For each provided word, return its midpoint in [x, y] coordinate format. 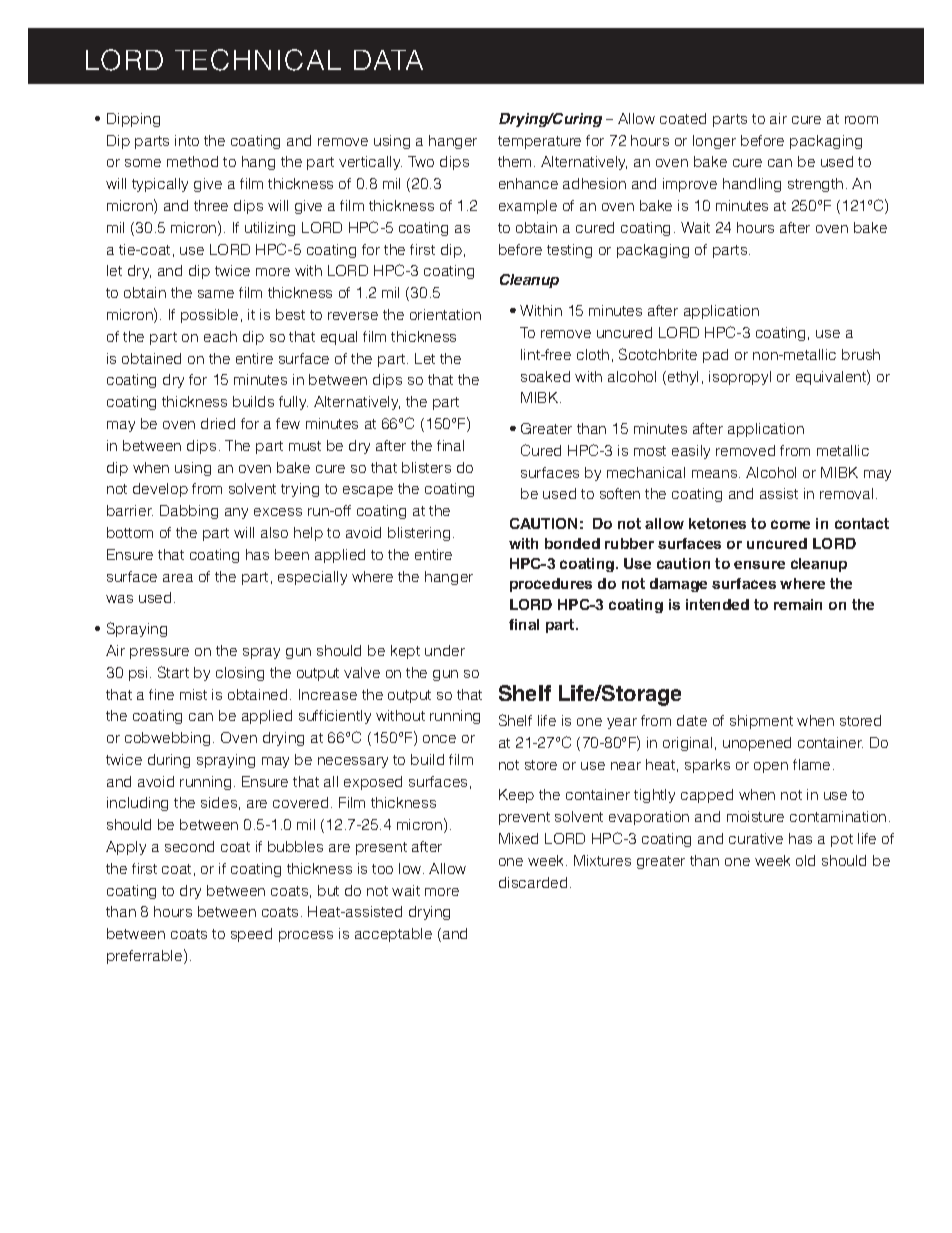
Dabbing [189, 512]
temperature [539, 142]
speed [251, 935]
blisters [426, 467]
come [790, 524]
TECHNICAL [258, 60]
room [861, 120]
